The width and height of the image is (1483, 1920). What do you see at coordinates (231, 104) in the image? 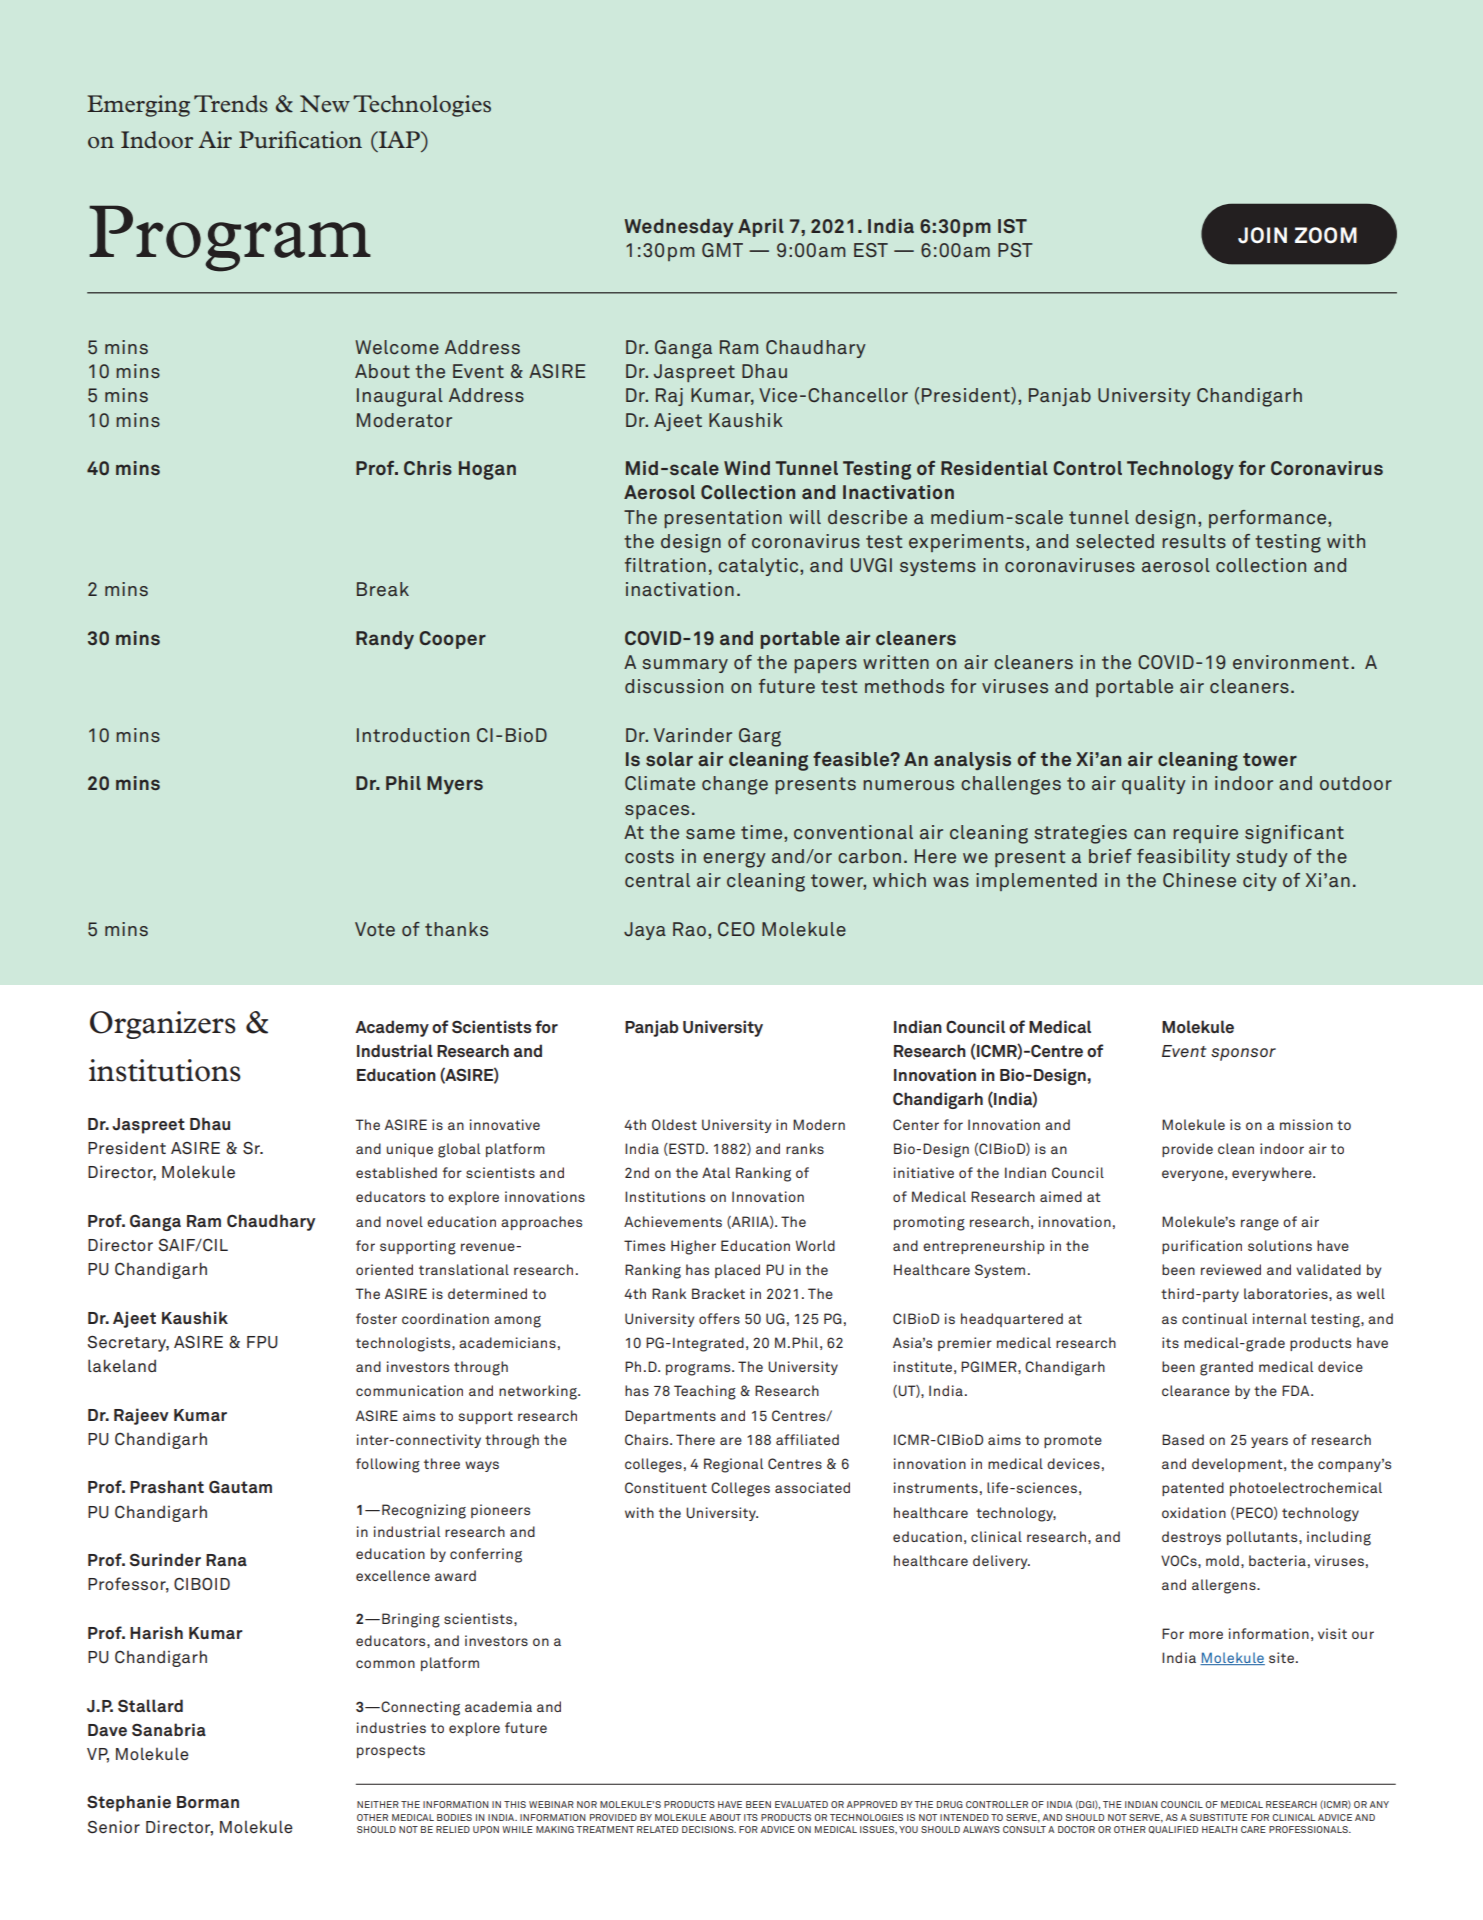
I see `Trends` at bounding box center [231, 104].
